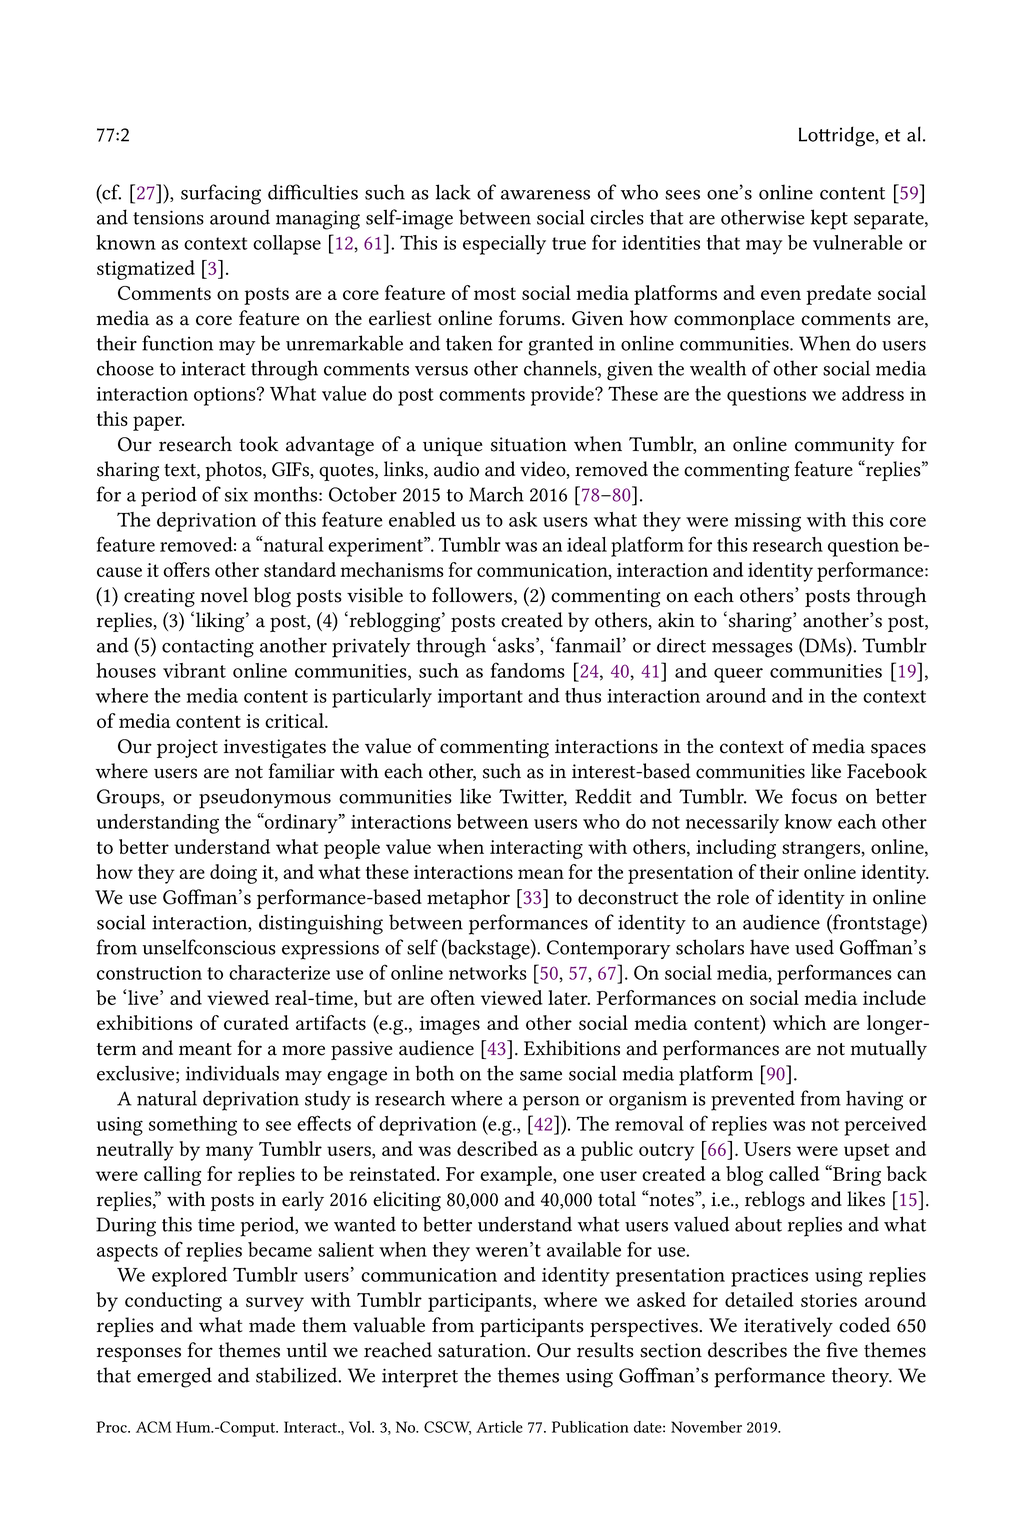  I want to click on Article, so click(499, 1427).
